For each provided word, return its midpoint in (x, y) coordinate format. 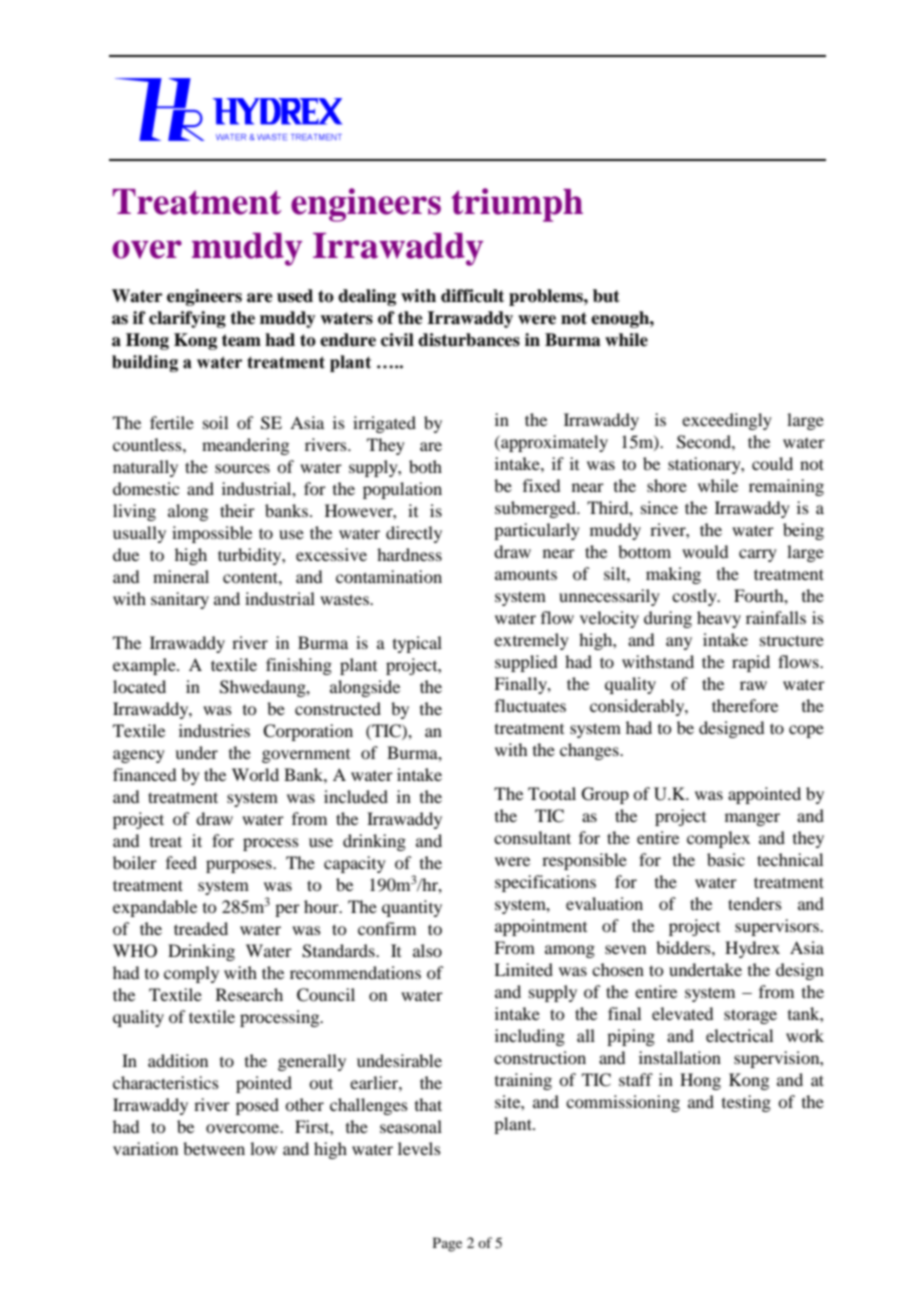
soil (215, 422)
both (425, 466)
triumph (517, 205)
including (530, 1037)
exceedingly (727, 421)
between (214, 1148)
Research (249, 994)
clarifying (187, 319)
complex (718, 839)
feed (181, 862)
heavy (719, 619)
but (606, 296)
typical (417, 644)
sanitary (180, 600)
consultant (532, 837)
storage (750, 1016)
